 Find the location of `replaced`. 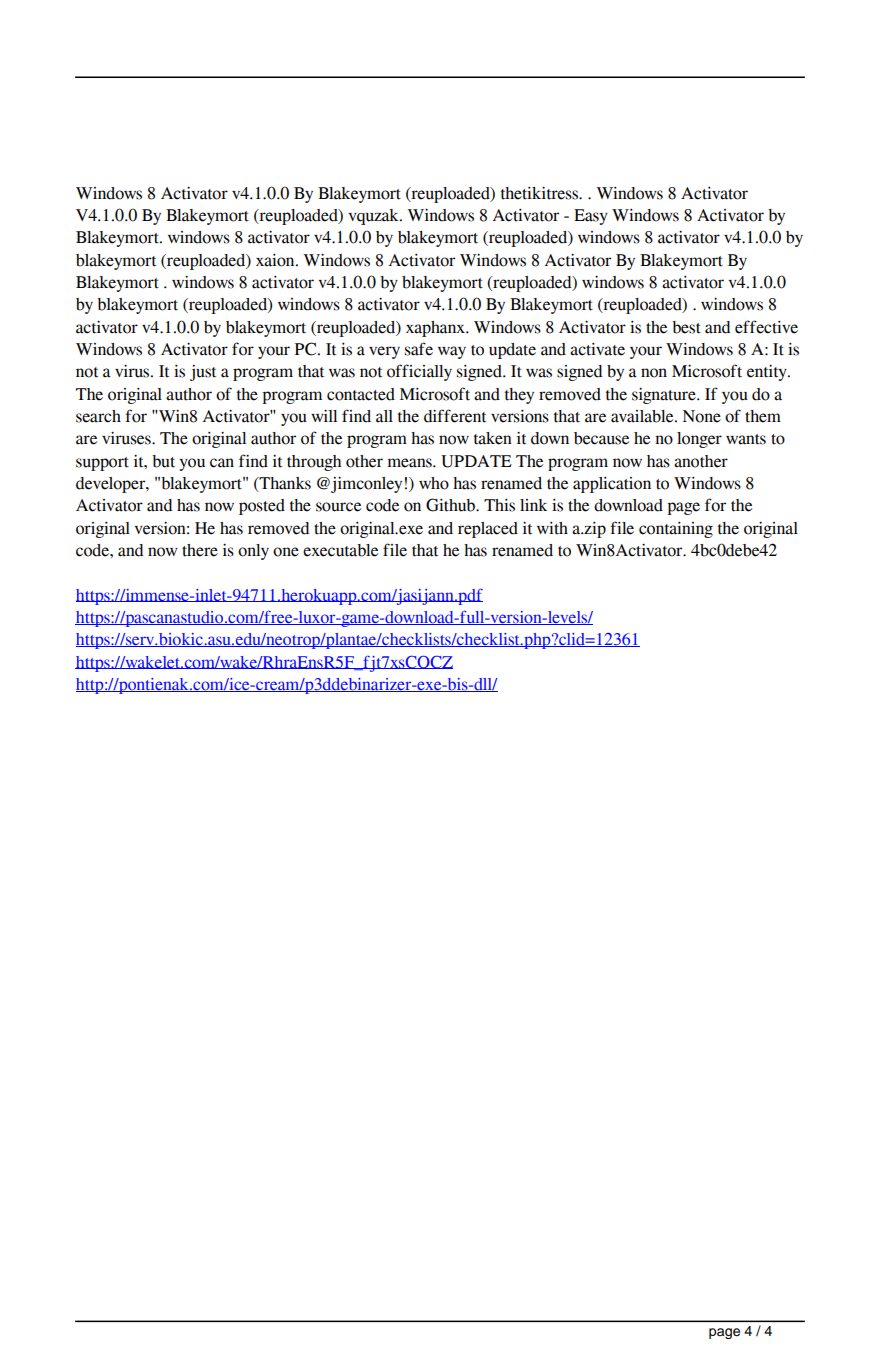

replaced is located at coordinates (488, 530).
